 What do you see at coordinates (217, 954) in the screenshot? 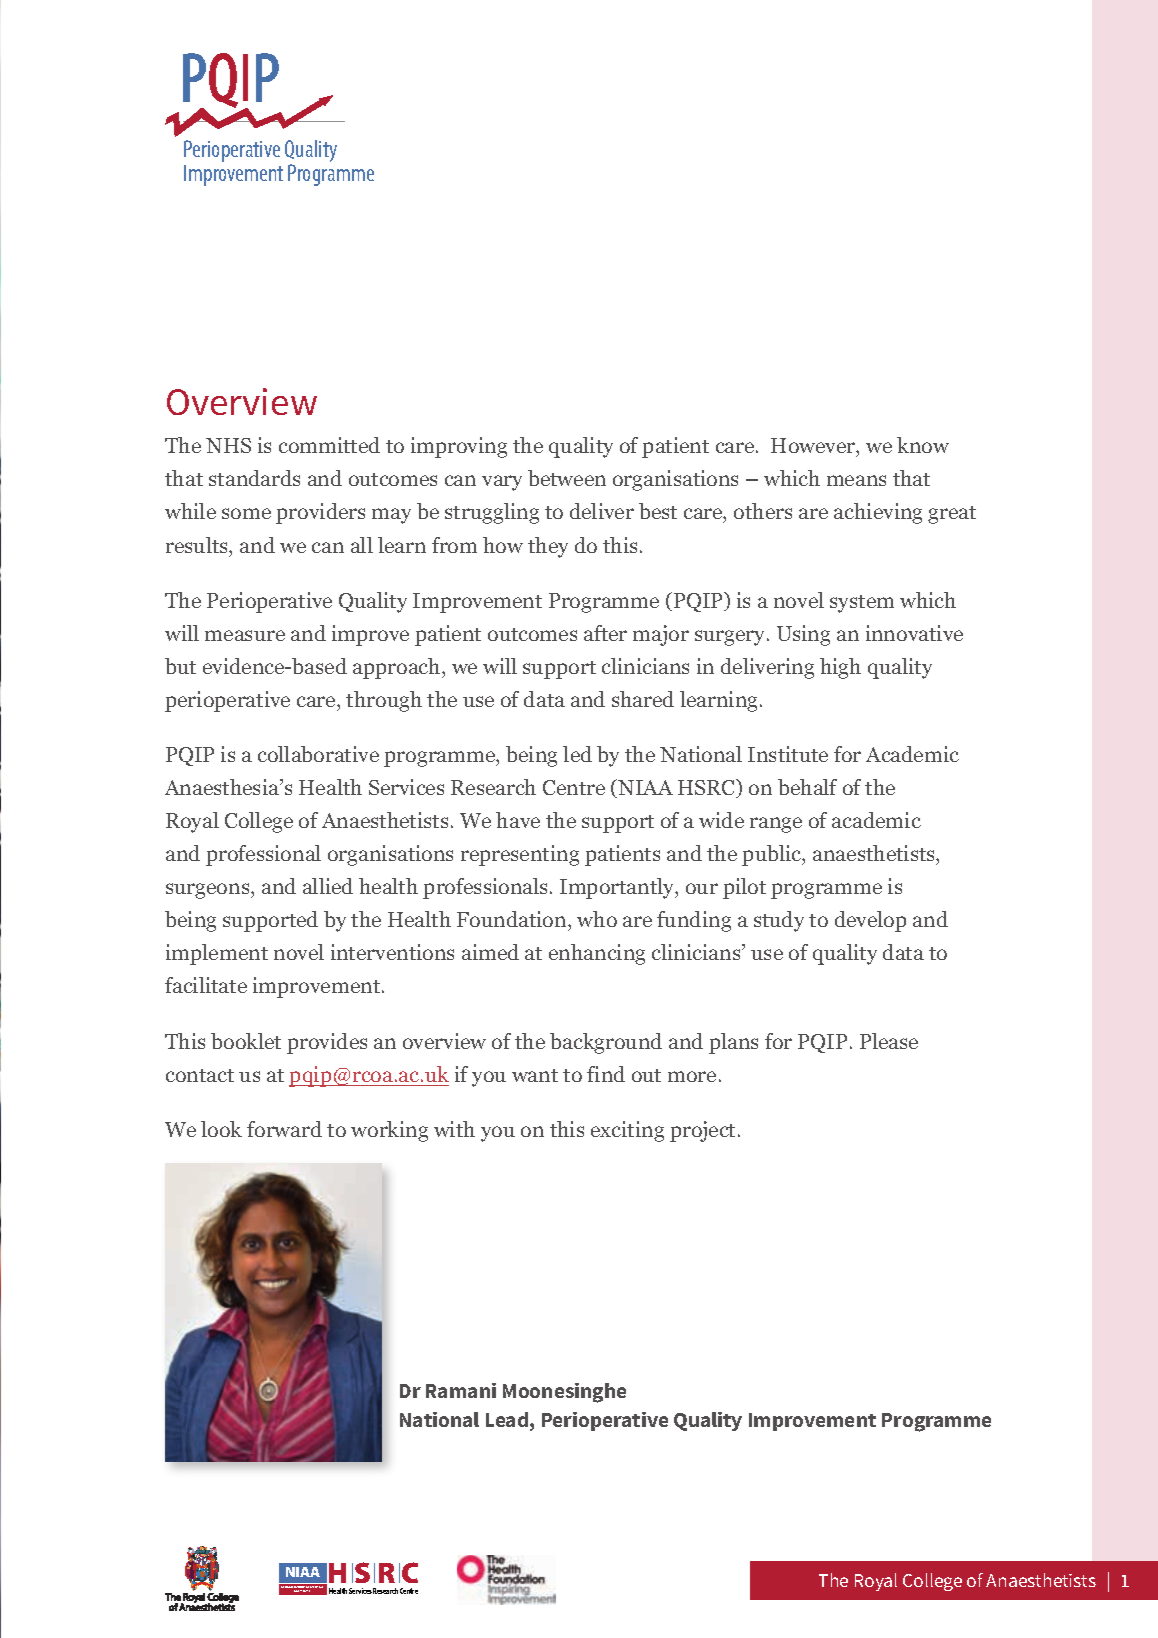
I see `implement` at bounding box center [217, 954].
